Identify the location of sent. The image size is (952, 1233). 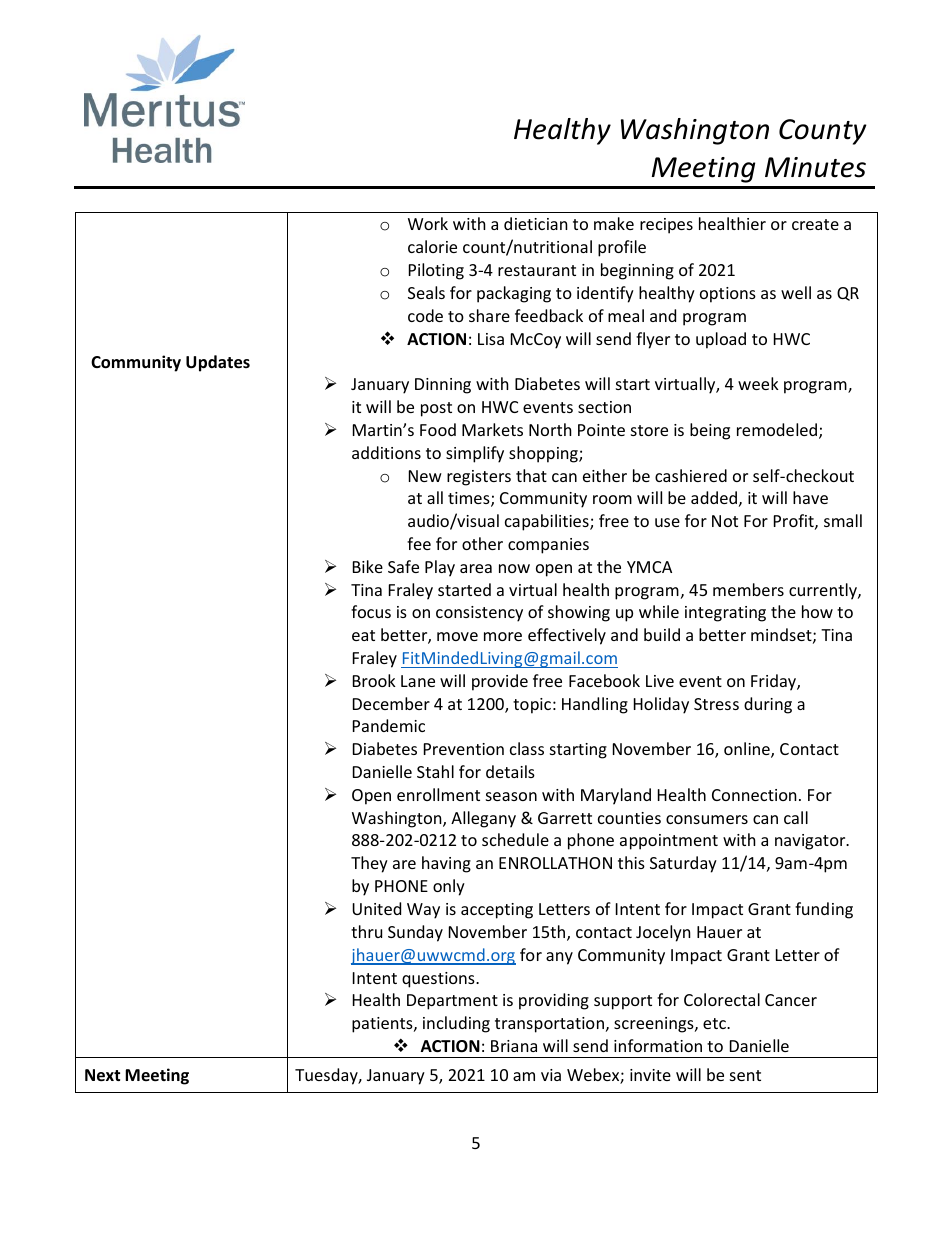
(745, 1075).
